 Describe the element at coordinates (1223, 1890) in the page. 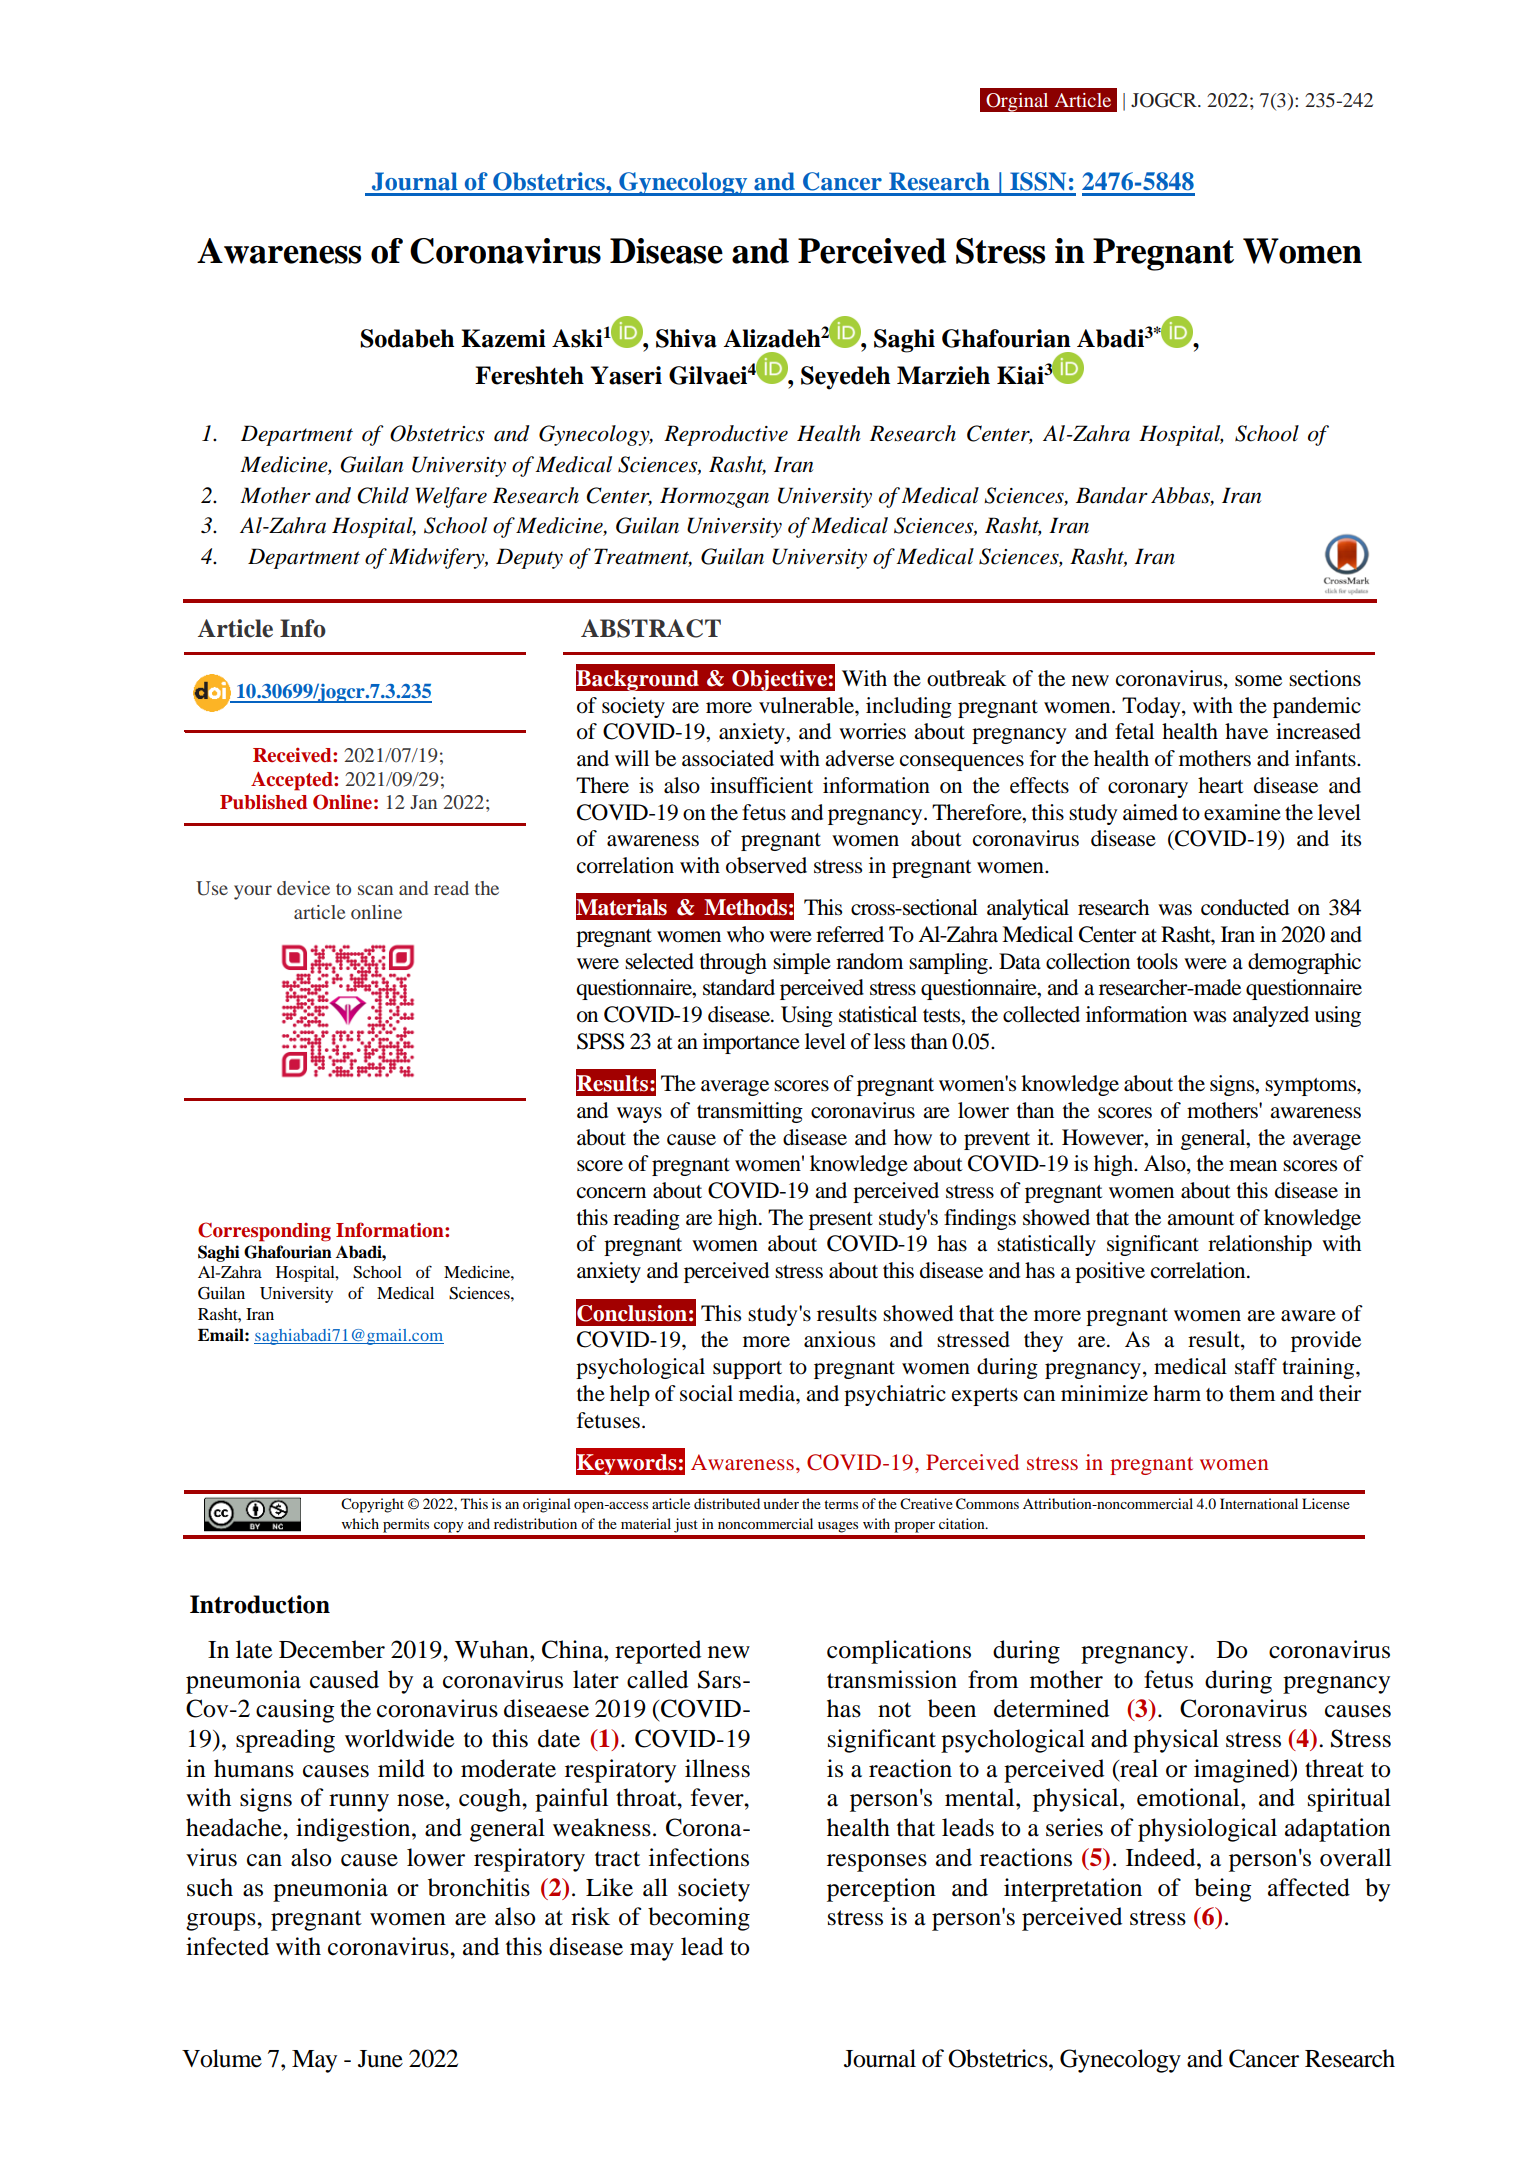

I see `being` at that location.
